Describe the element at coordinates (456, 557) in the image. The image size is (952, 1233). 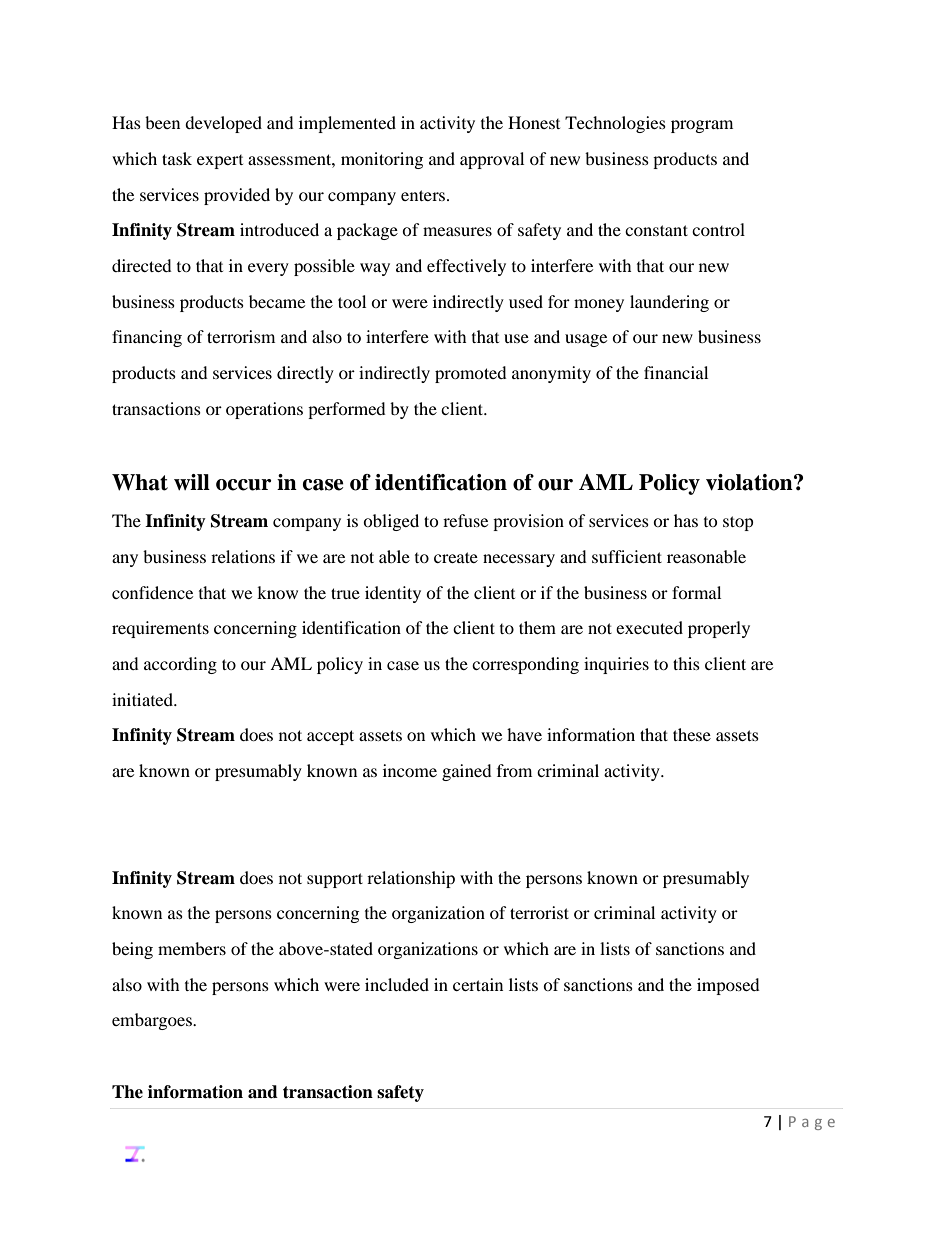
I see `create` at that location.
